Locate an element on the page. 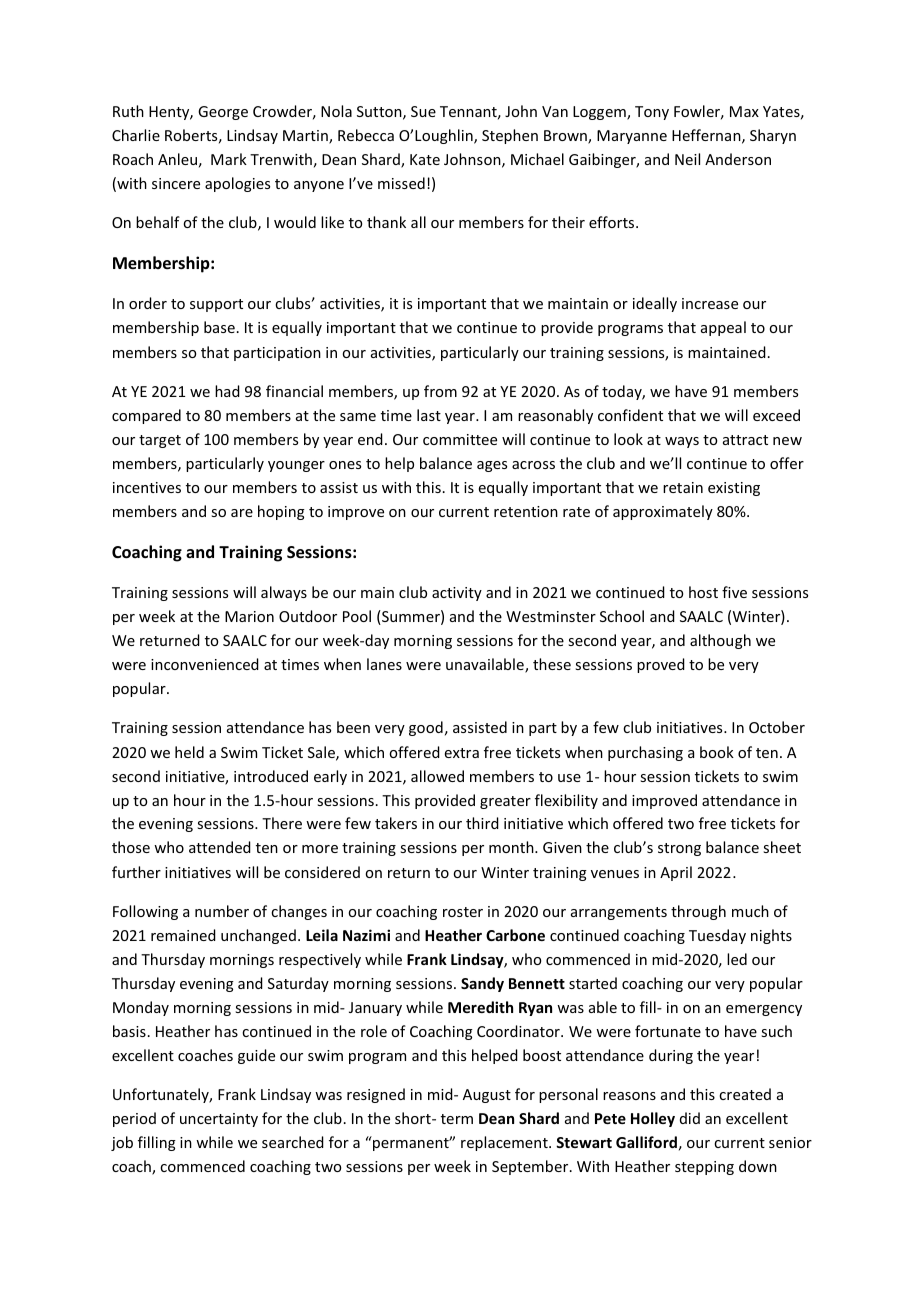 This page has height=1307, width=924. Mark is located at coordinates (229, 159).
